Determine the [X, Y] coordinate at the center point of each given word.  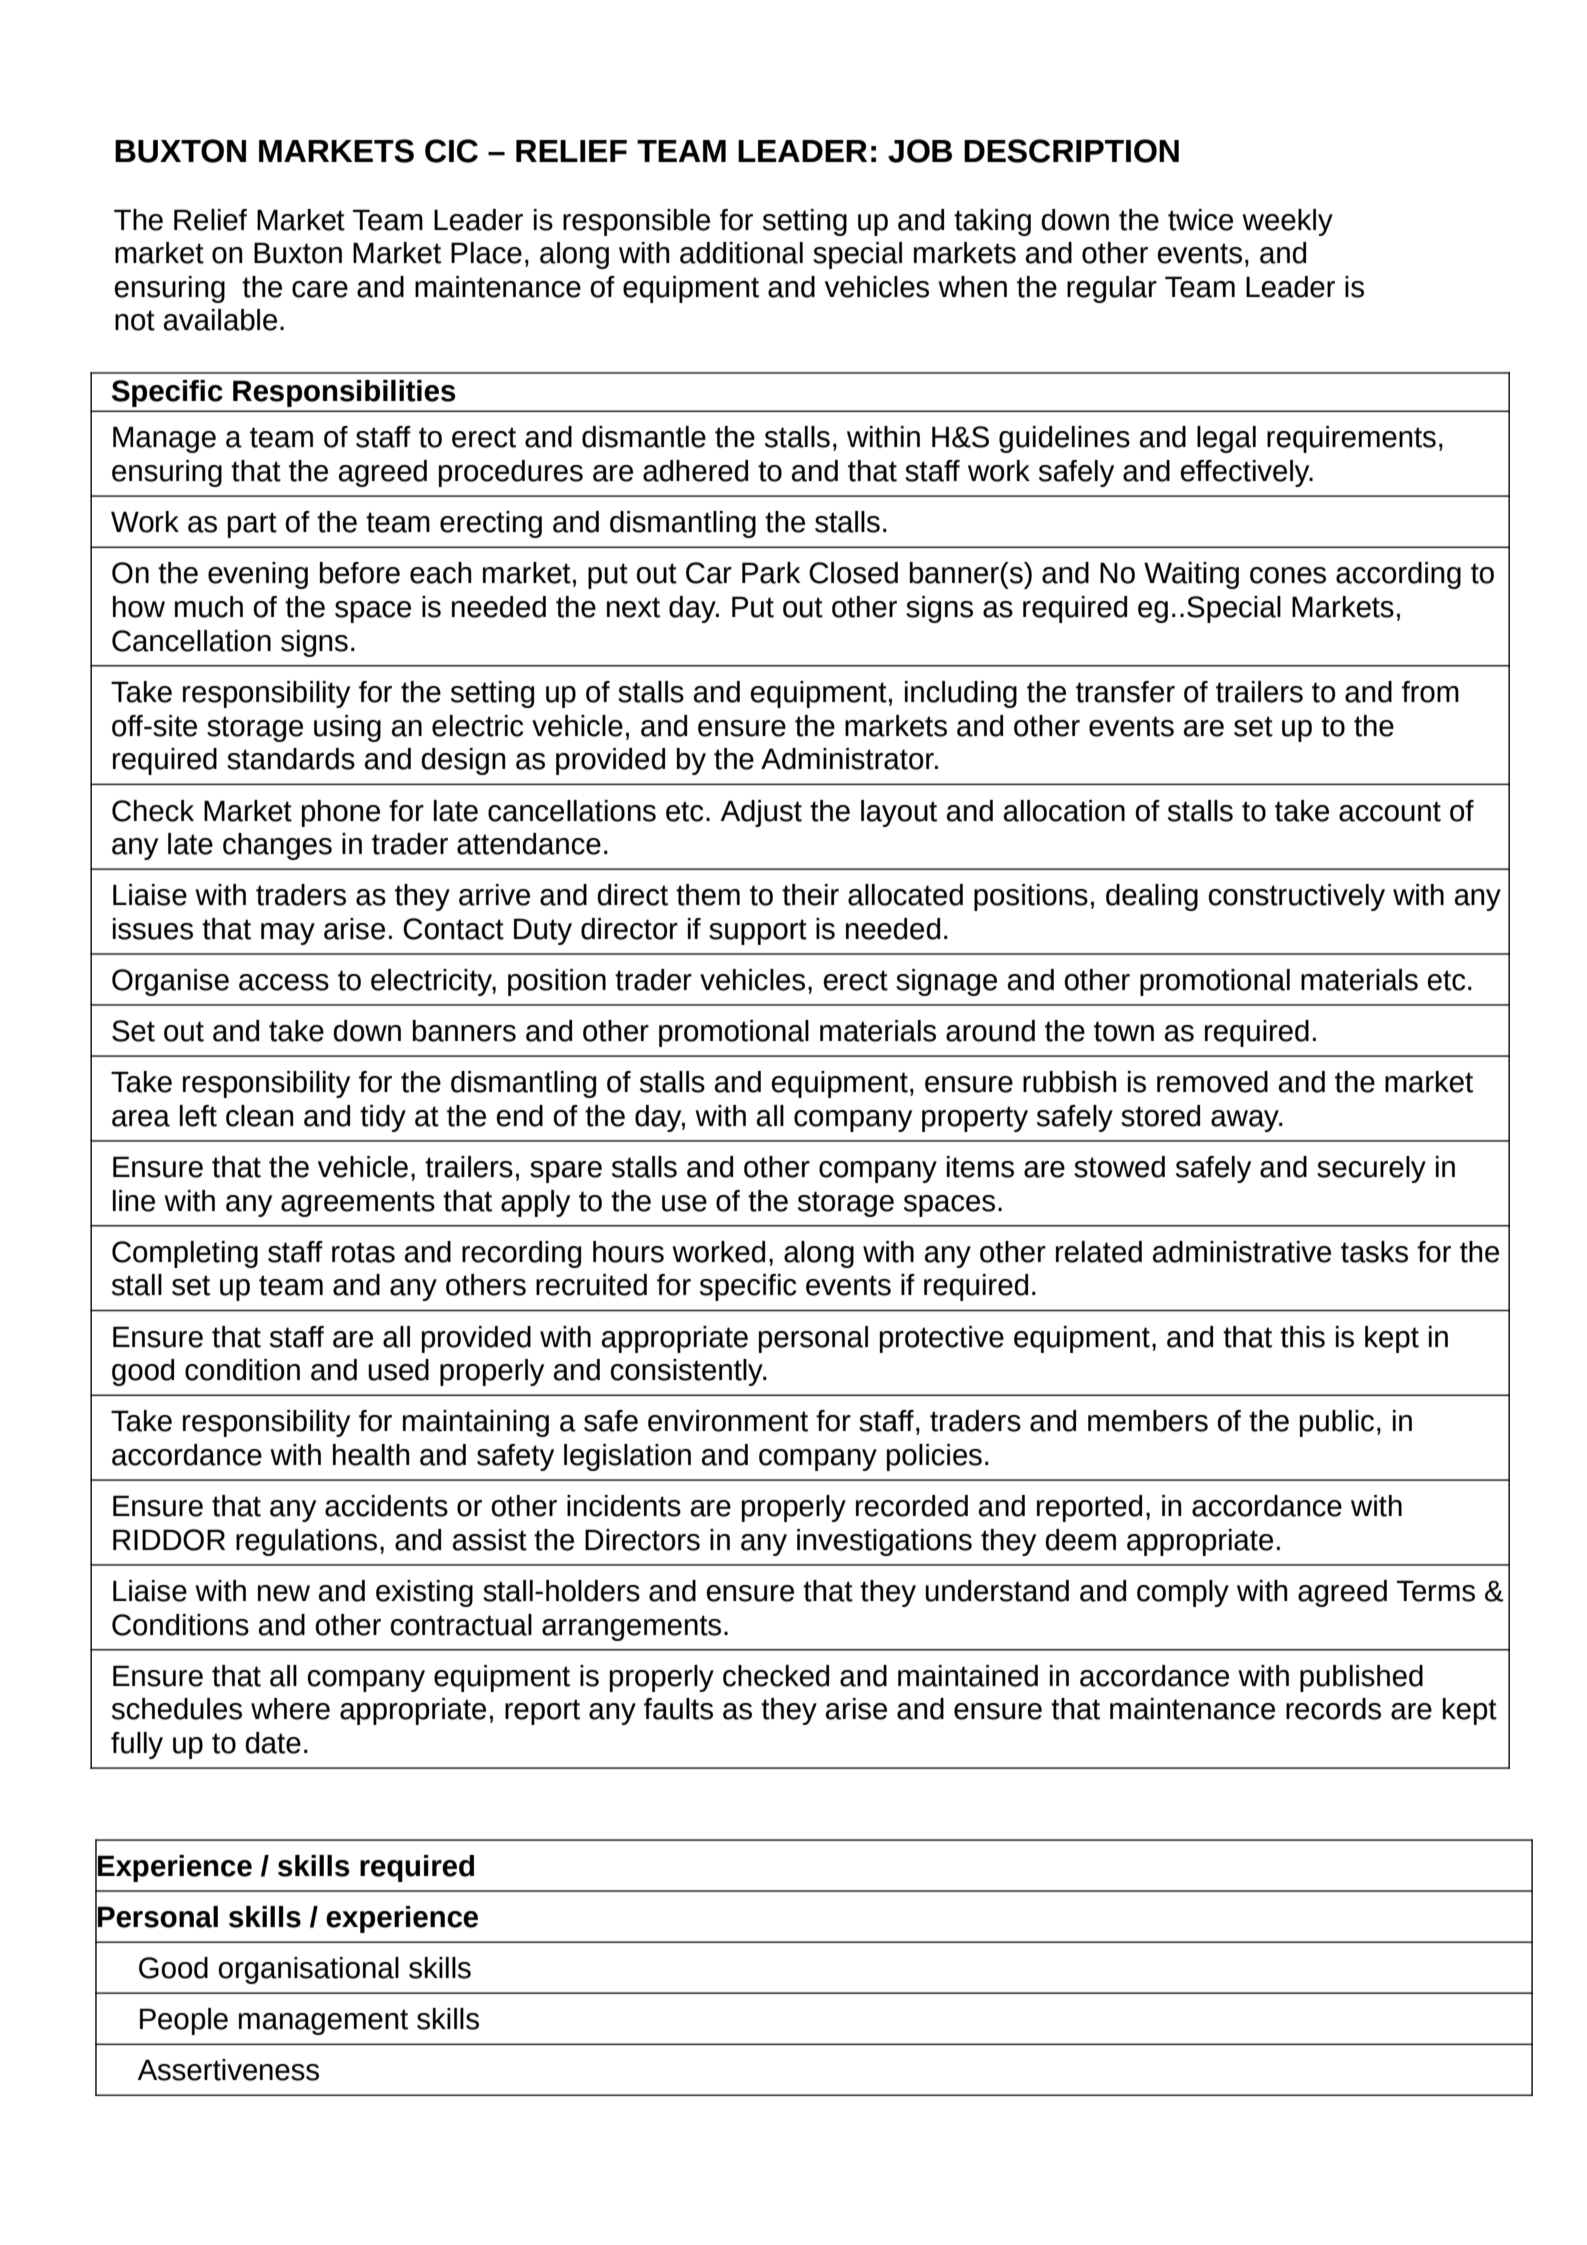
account [1390, 811]
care [320, 289]
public [1337, 1423]
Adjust [761, 813]
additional [741, 253]
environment [728, 1421]
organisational [308, 1970]
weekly [1287, 222]
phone [341, 813]
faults [678, 1709]
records [1333, 1709]
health [371, 1455]
